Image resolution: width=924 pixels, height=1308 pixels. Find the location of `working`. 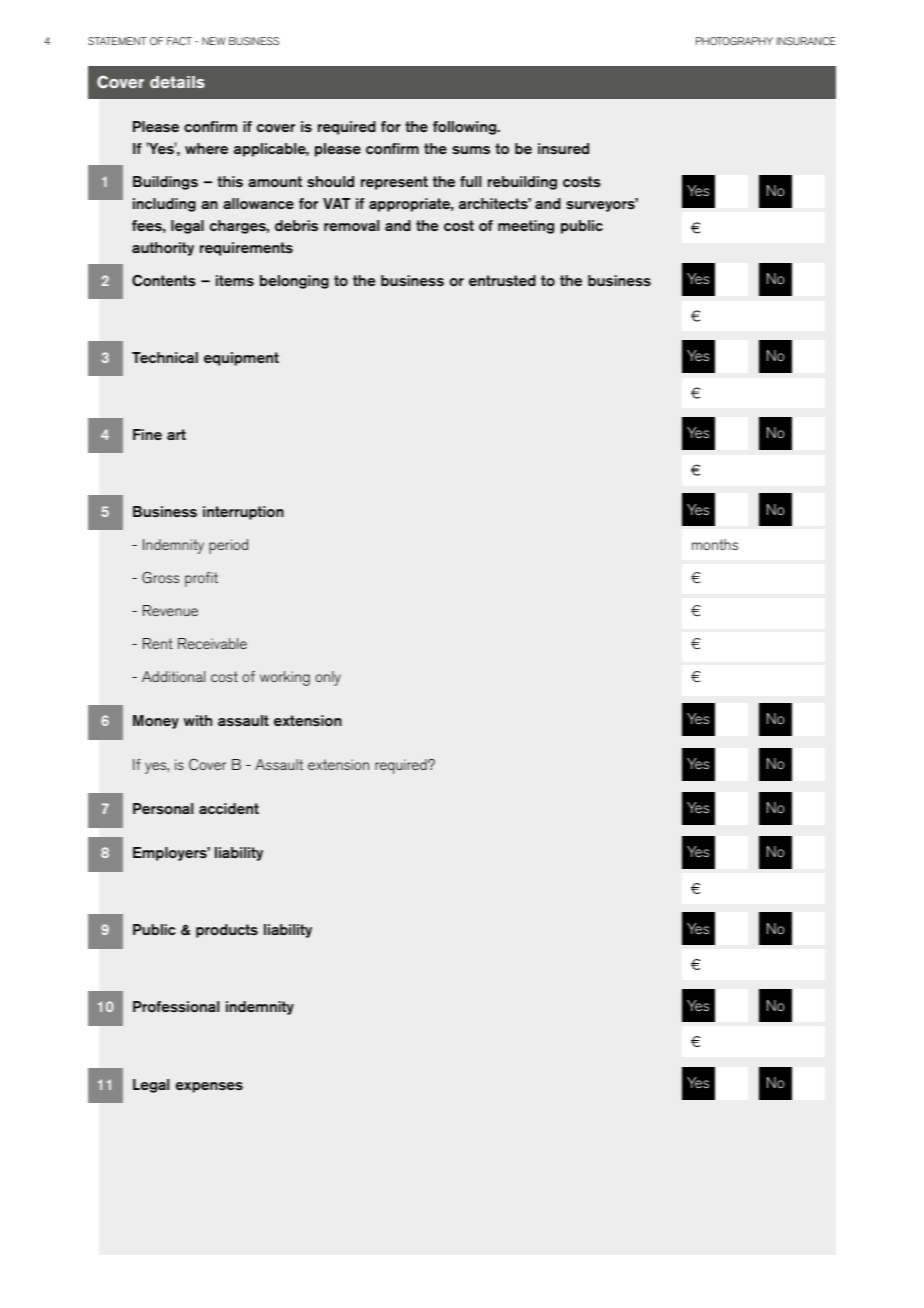

working is located at coordinates (285, 678).
